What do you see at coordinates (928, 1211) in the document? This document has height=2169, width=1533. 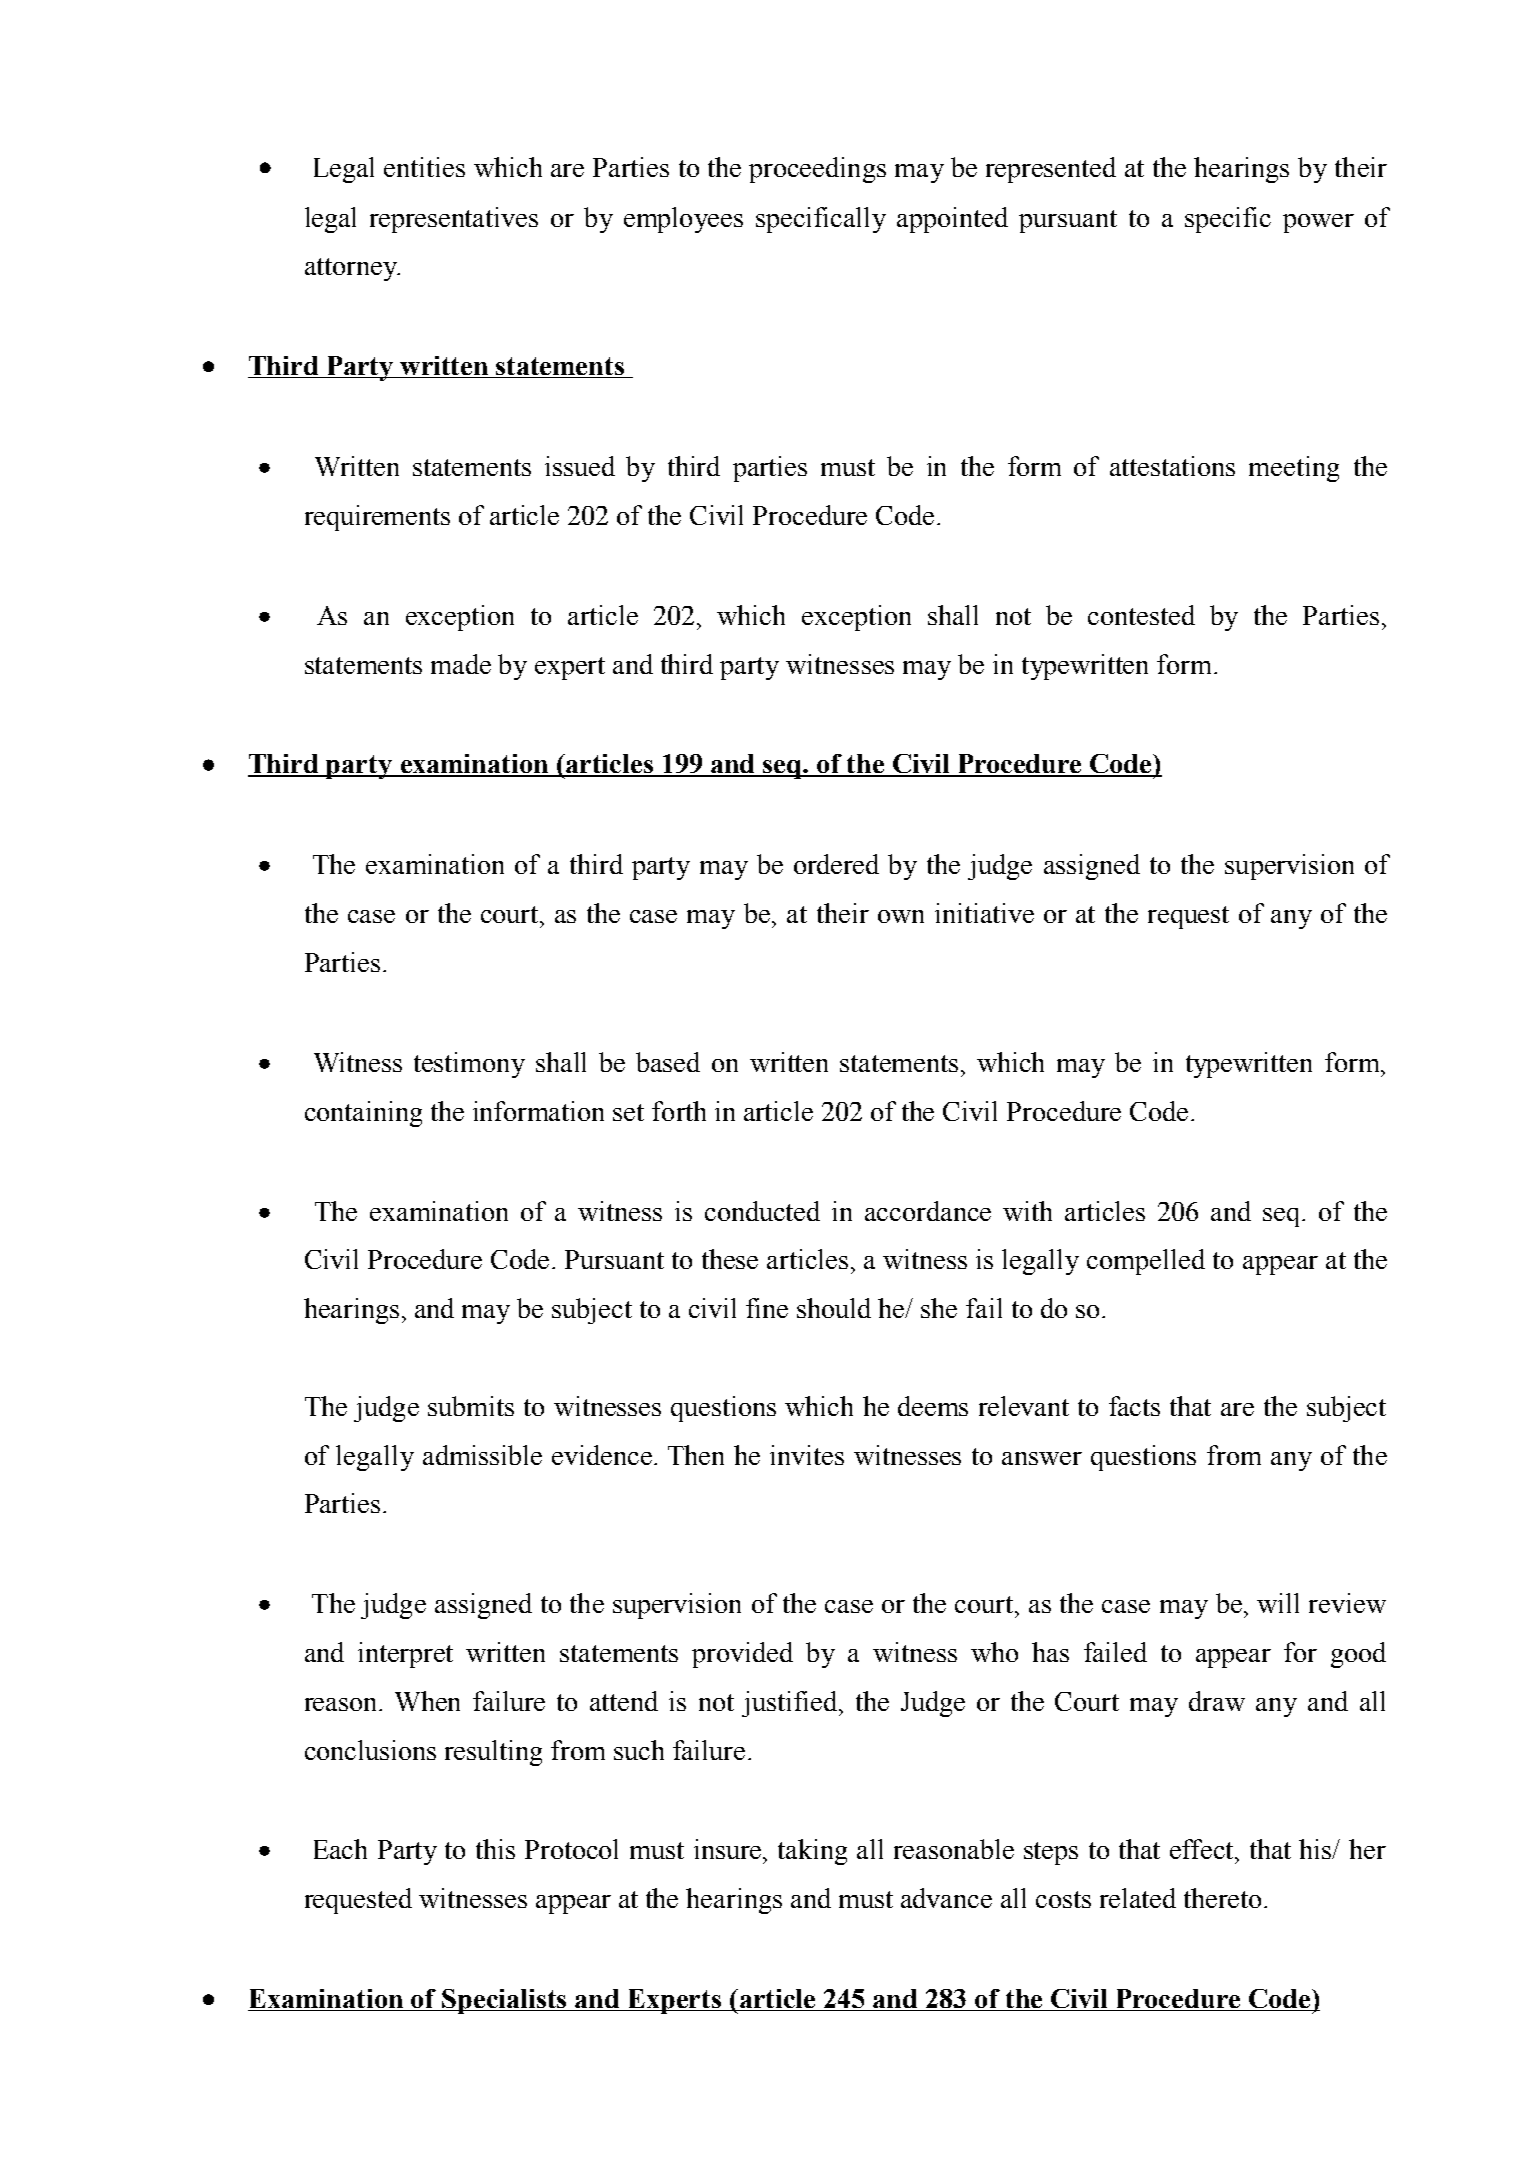 I see `accordance` at bounding box center [928, 1211].
